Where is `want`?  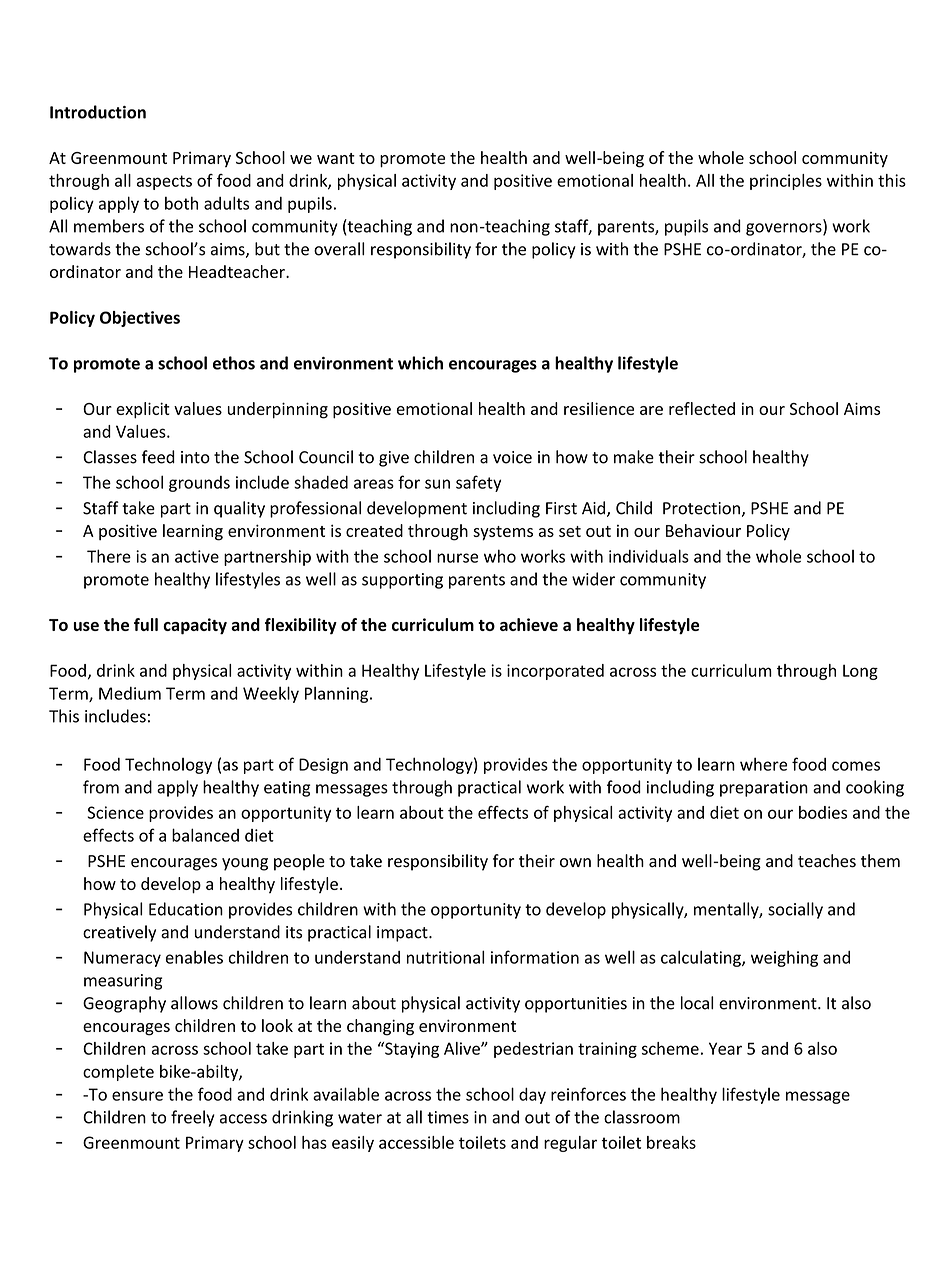 want is located at coordinates (336, 158).
